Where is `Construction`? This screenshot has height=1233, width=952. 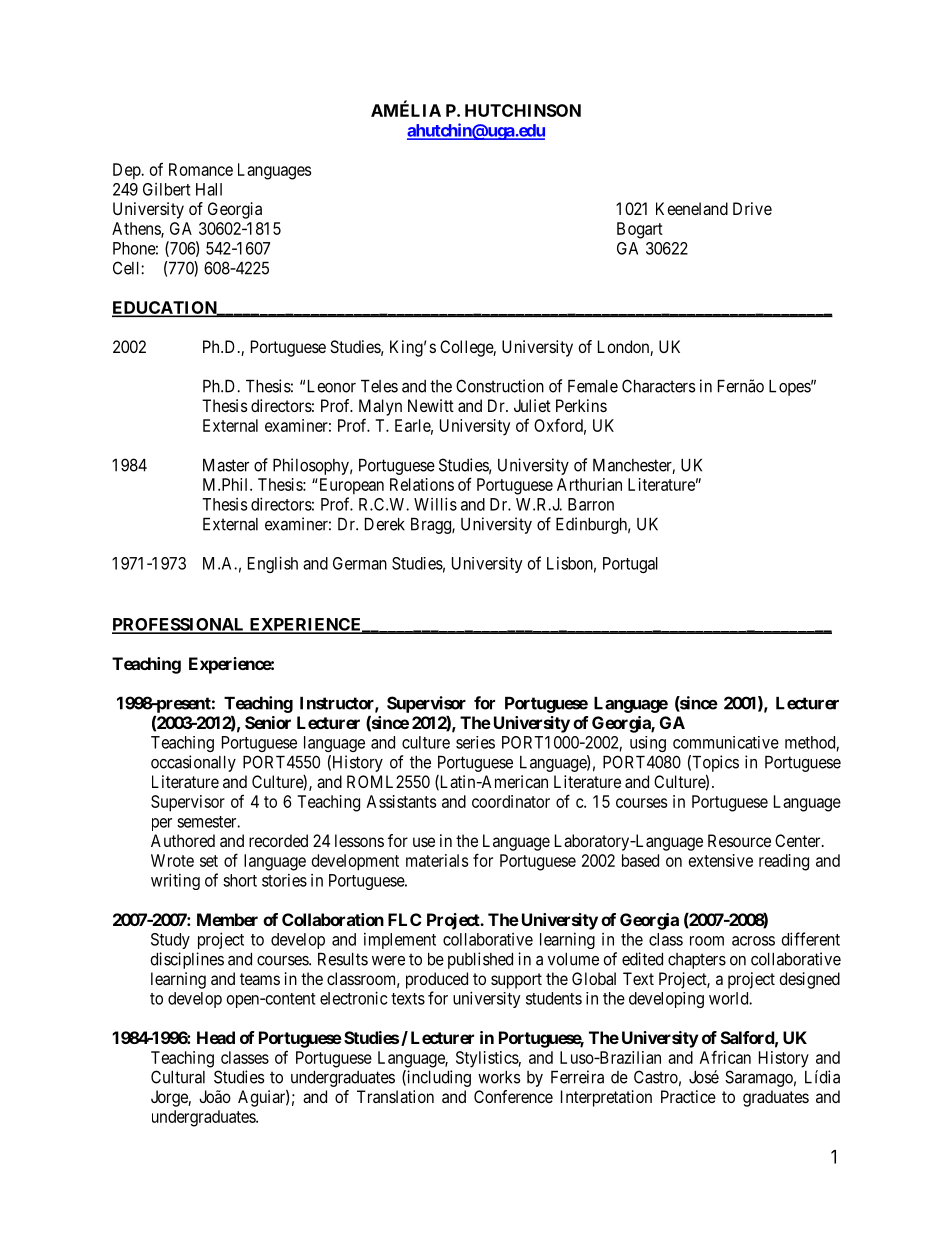 Construction is located at coordinates (500, 386).
